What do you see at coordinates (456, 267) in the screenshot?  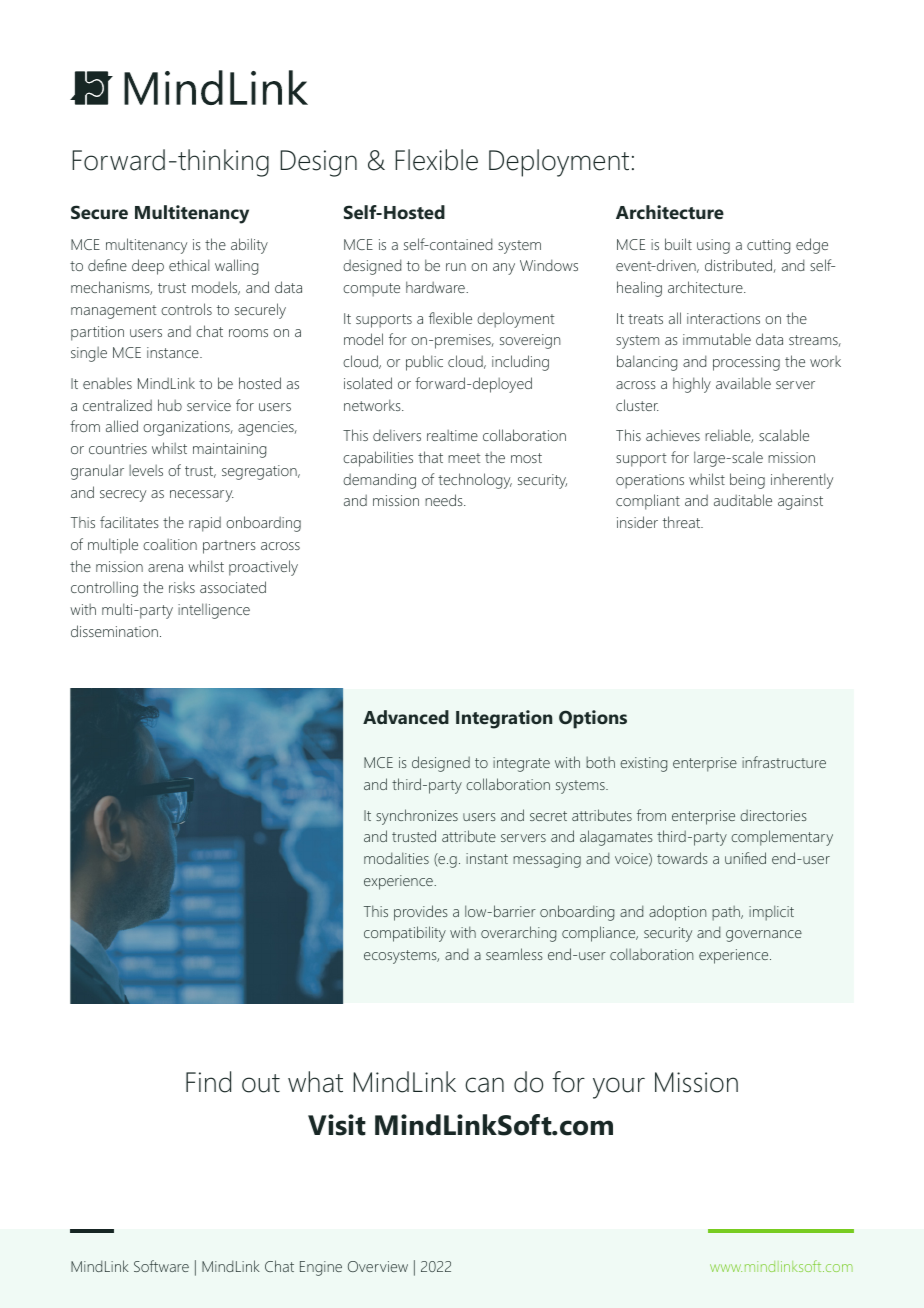 I see `run` at bounding box center [456, 267].
